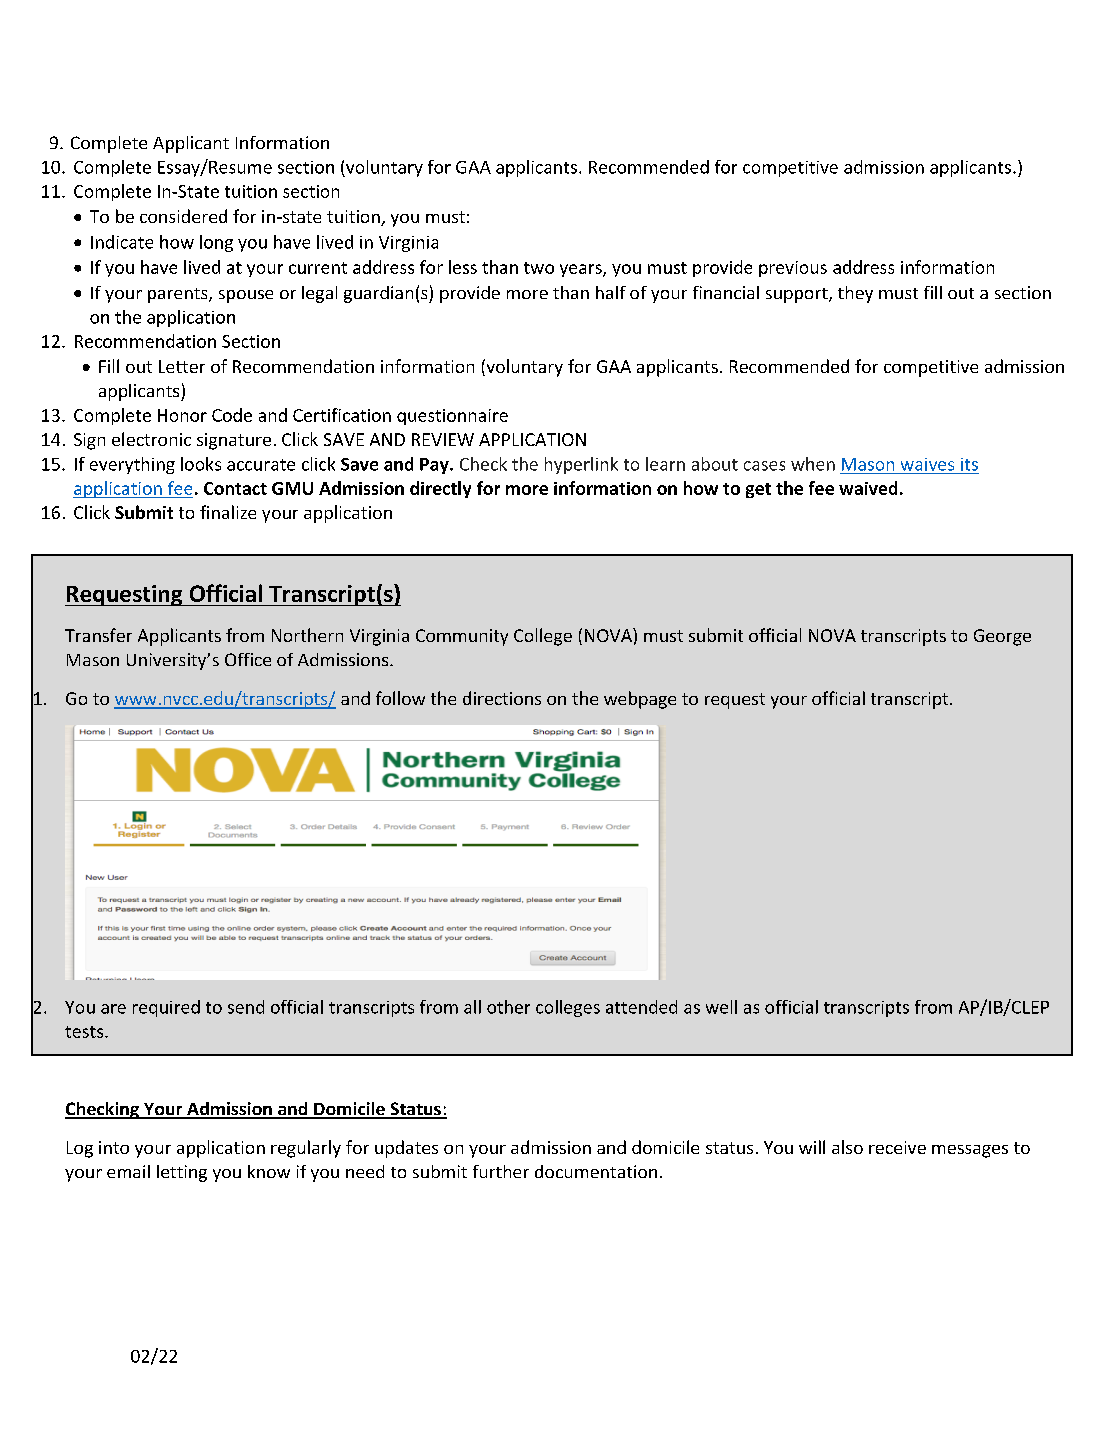  I want to click on waives, so click(927, 464).
